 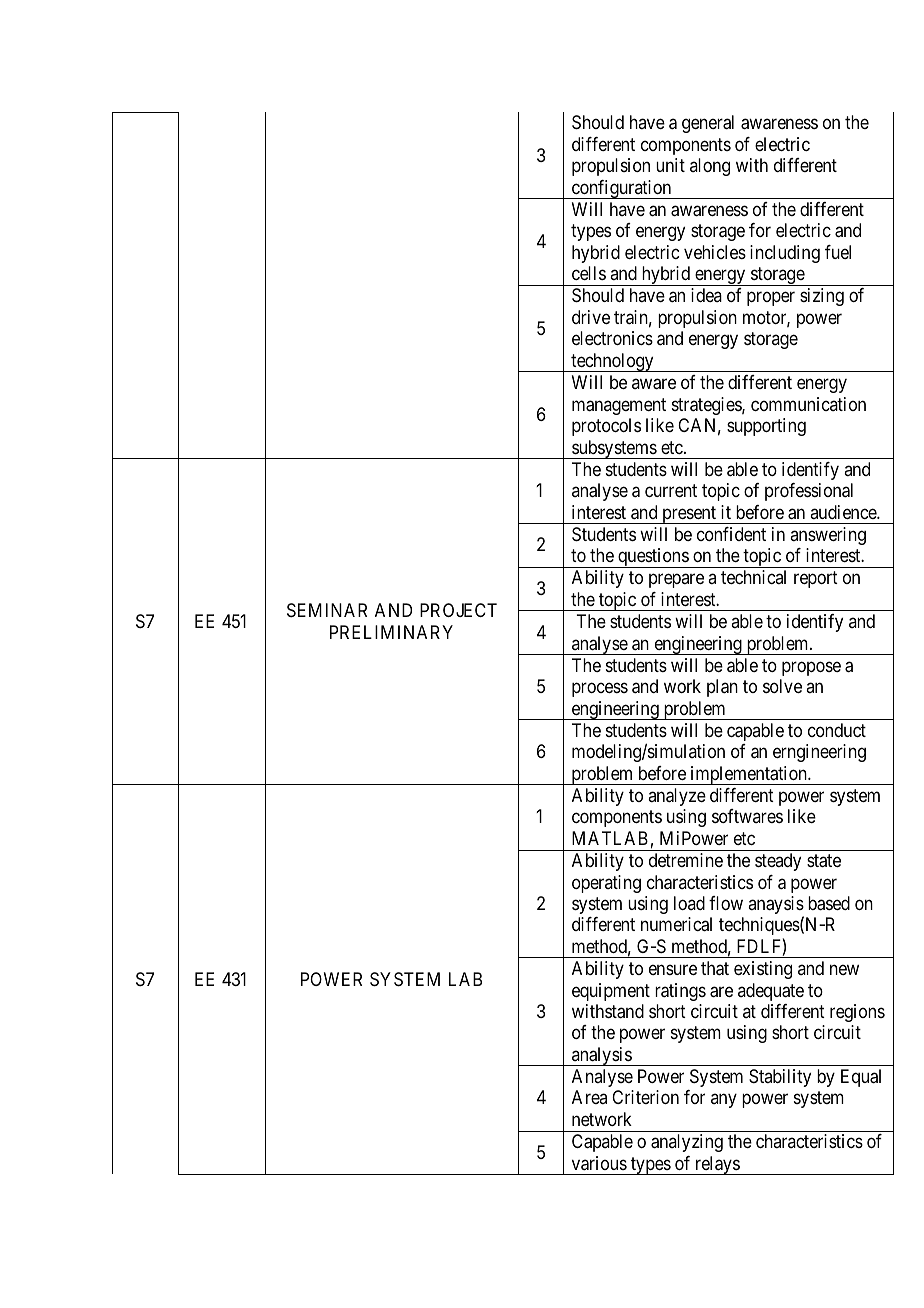 What do you see at coordinates (811, 668) in the screenshot?
I see `propose` at bounding box center [811, 668].
